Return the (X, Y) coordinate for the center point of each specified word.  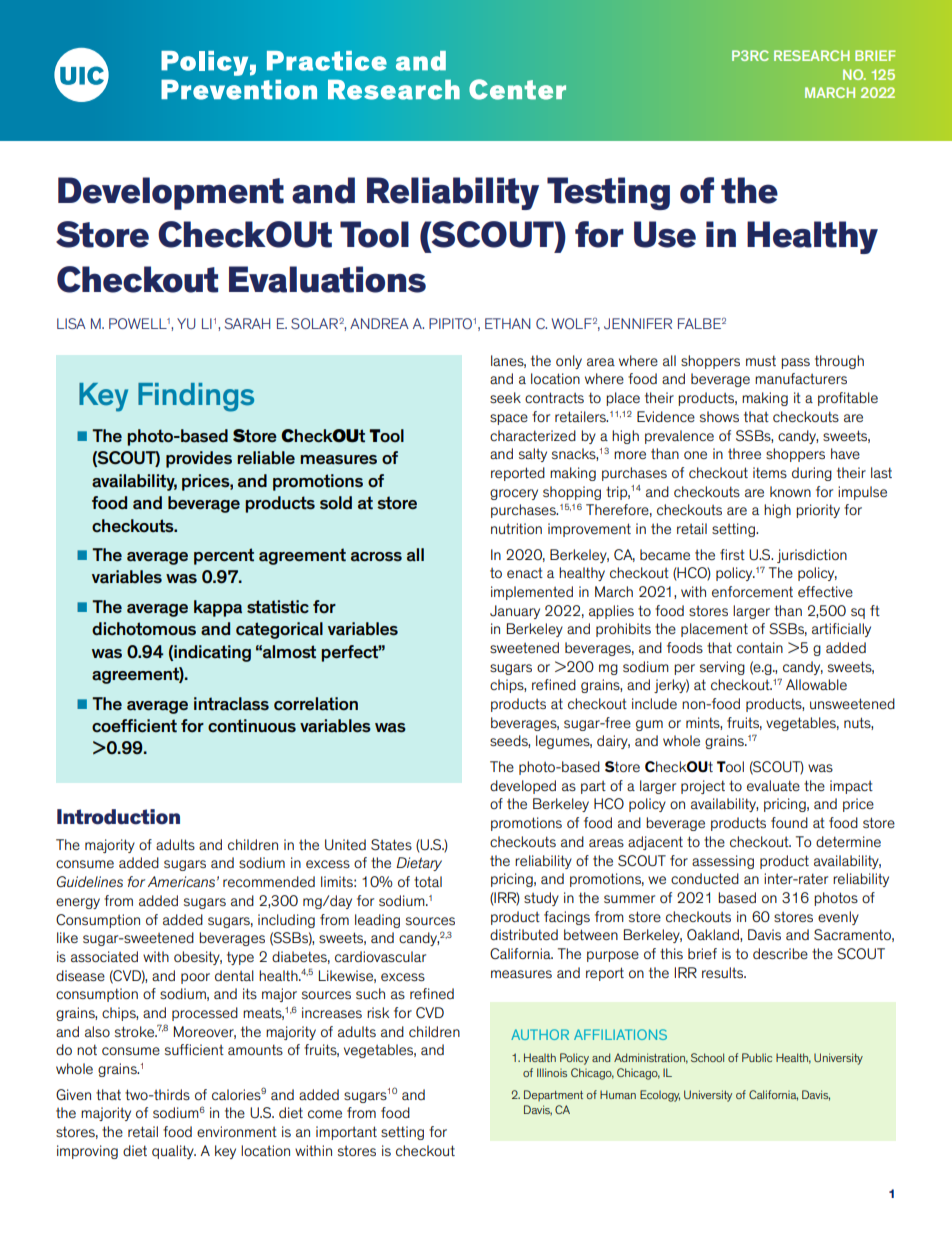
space (509, 419)
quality (174, 1152)
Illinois (552, 1072)
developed (523, 787)
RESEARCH (812, 55)
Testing (608, 193)
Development (171, 193)
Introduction (118, 817)
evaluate (773, 785)
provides (199, 459)
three (744, 453)
